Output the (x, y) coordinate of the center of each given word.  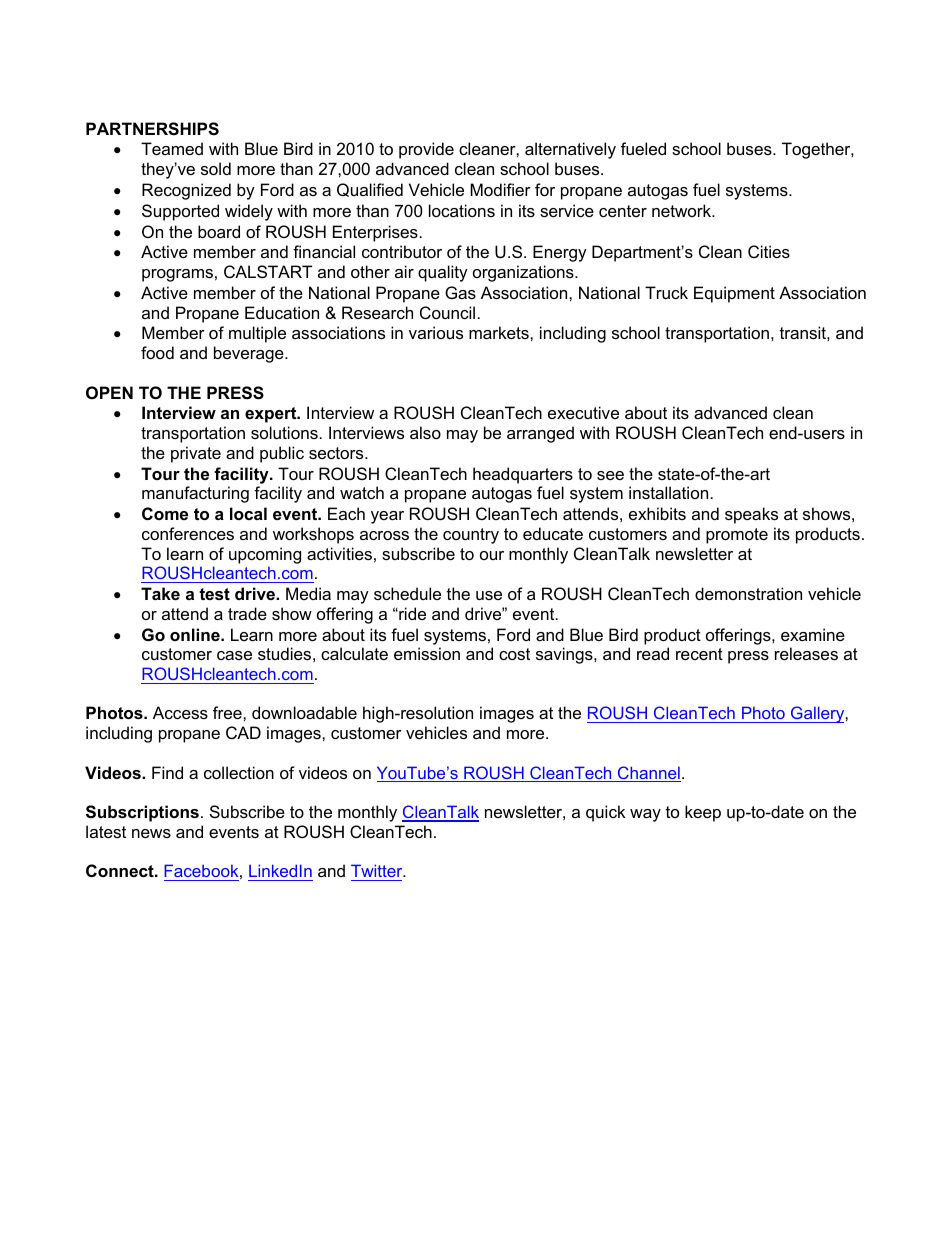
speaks (751, 515)
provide (426, 150)
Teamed (172, 148)
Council (447, 312)
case (234, 655)
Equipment (734, 294)
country (471, 536)
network (683, 210)
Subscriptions (142, 813)
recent (699, 654)
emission (427, 653)
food (157, 352)
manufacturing (195, 494)
